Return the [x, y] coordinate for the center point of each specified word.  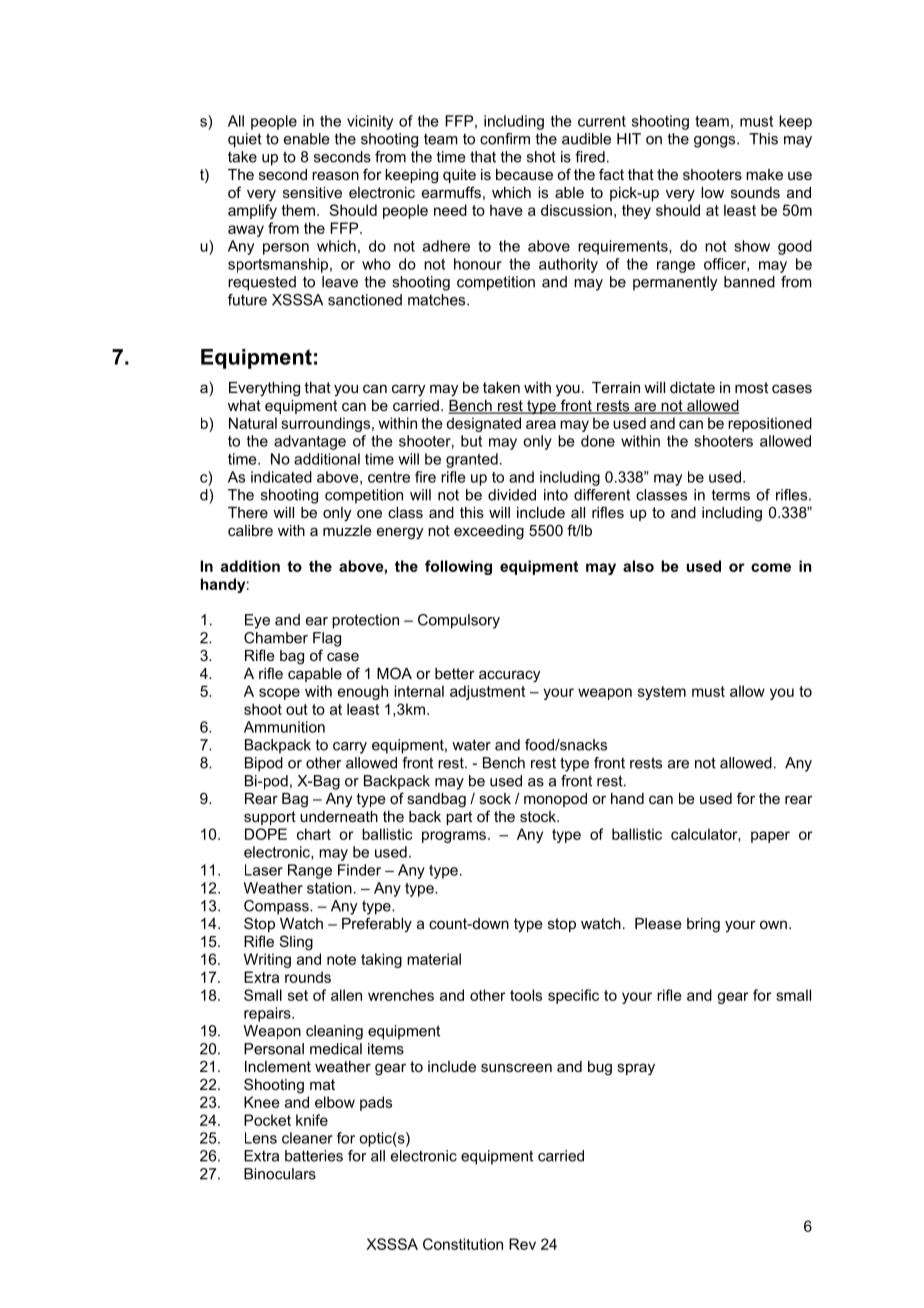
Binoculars [280, 1174]
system [662, 693]
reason [335, 175]
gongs [716, 142]
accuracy [509, 676]
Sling [296, 943]
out [297, 709]
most [751, 387]
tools [526, 995]
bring [703, 925]
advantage [310, 442]
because [524, 174]
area [541, 424]
